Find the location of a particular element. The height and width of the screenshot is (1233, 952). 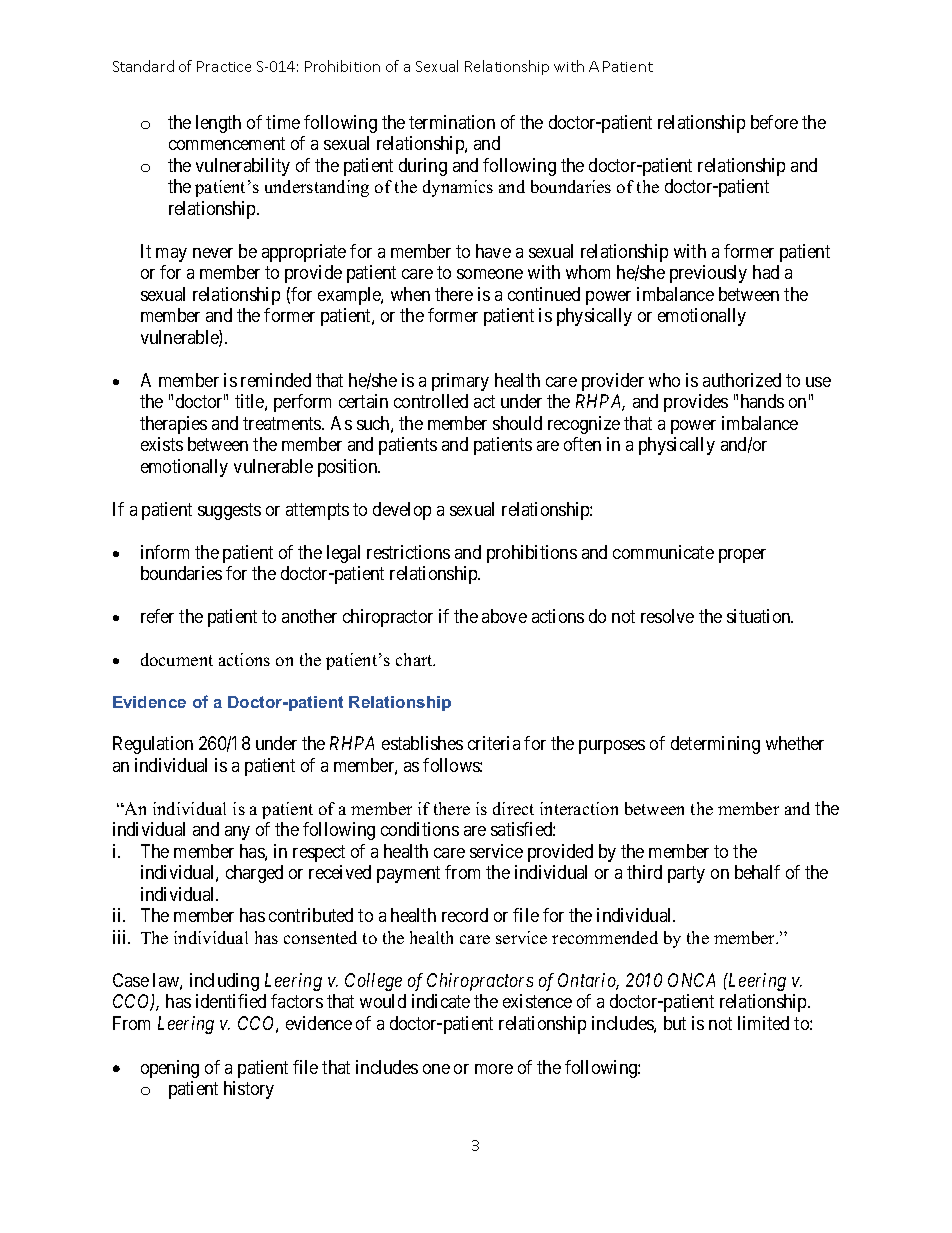

opening is located at coordinates (170, 1069).
